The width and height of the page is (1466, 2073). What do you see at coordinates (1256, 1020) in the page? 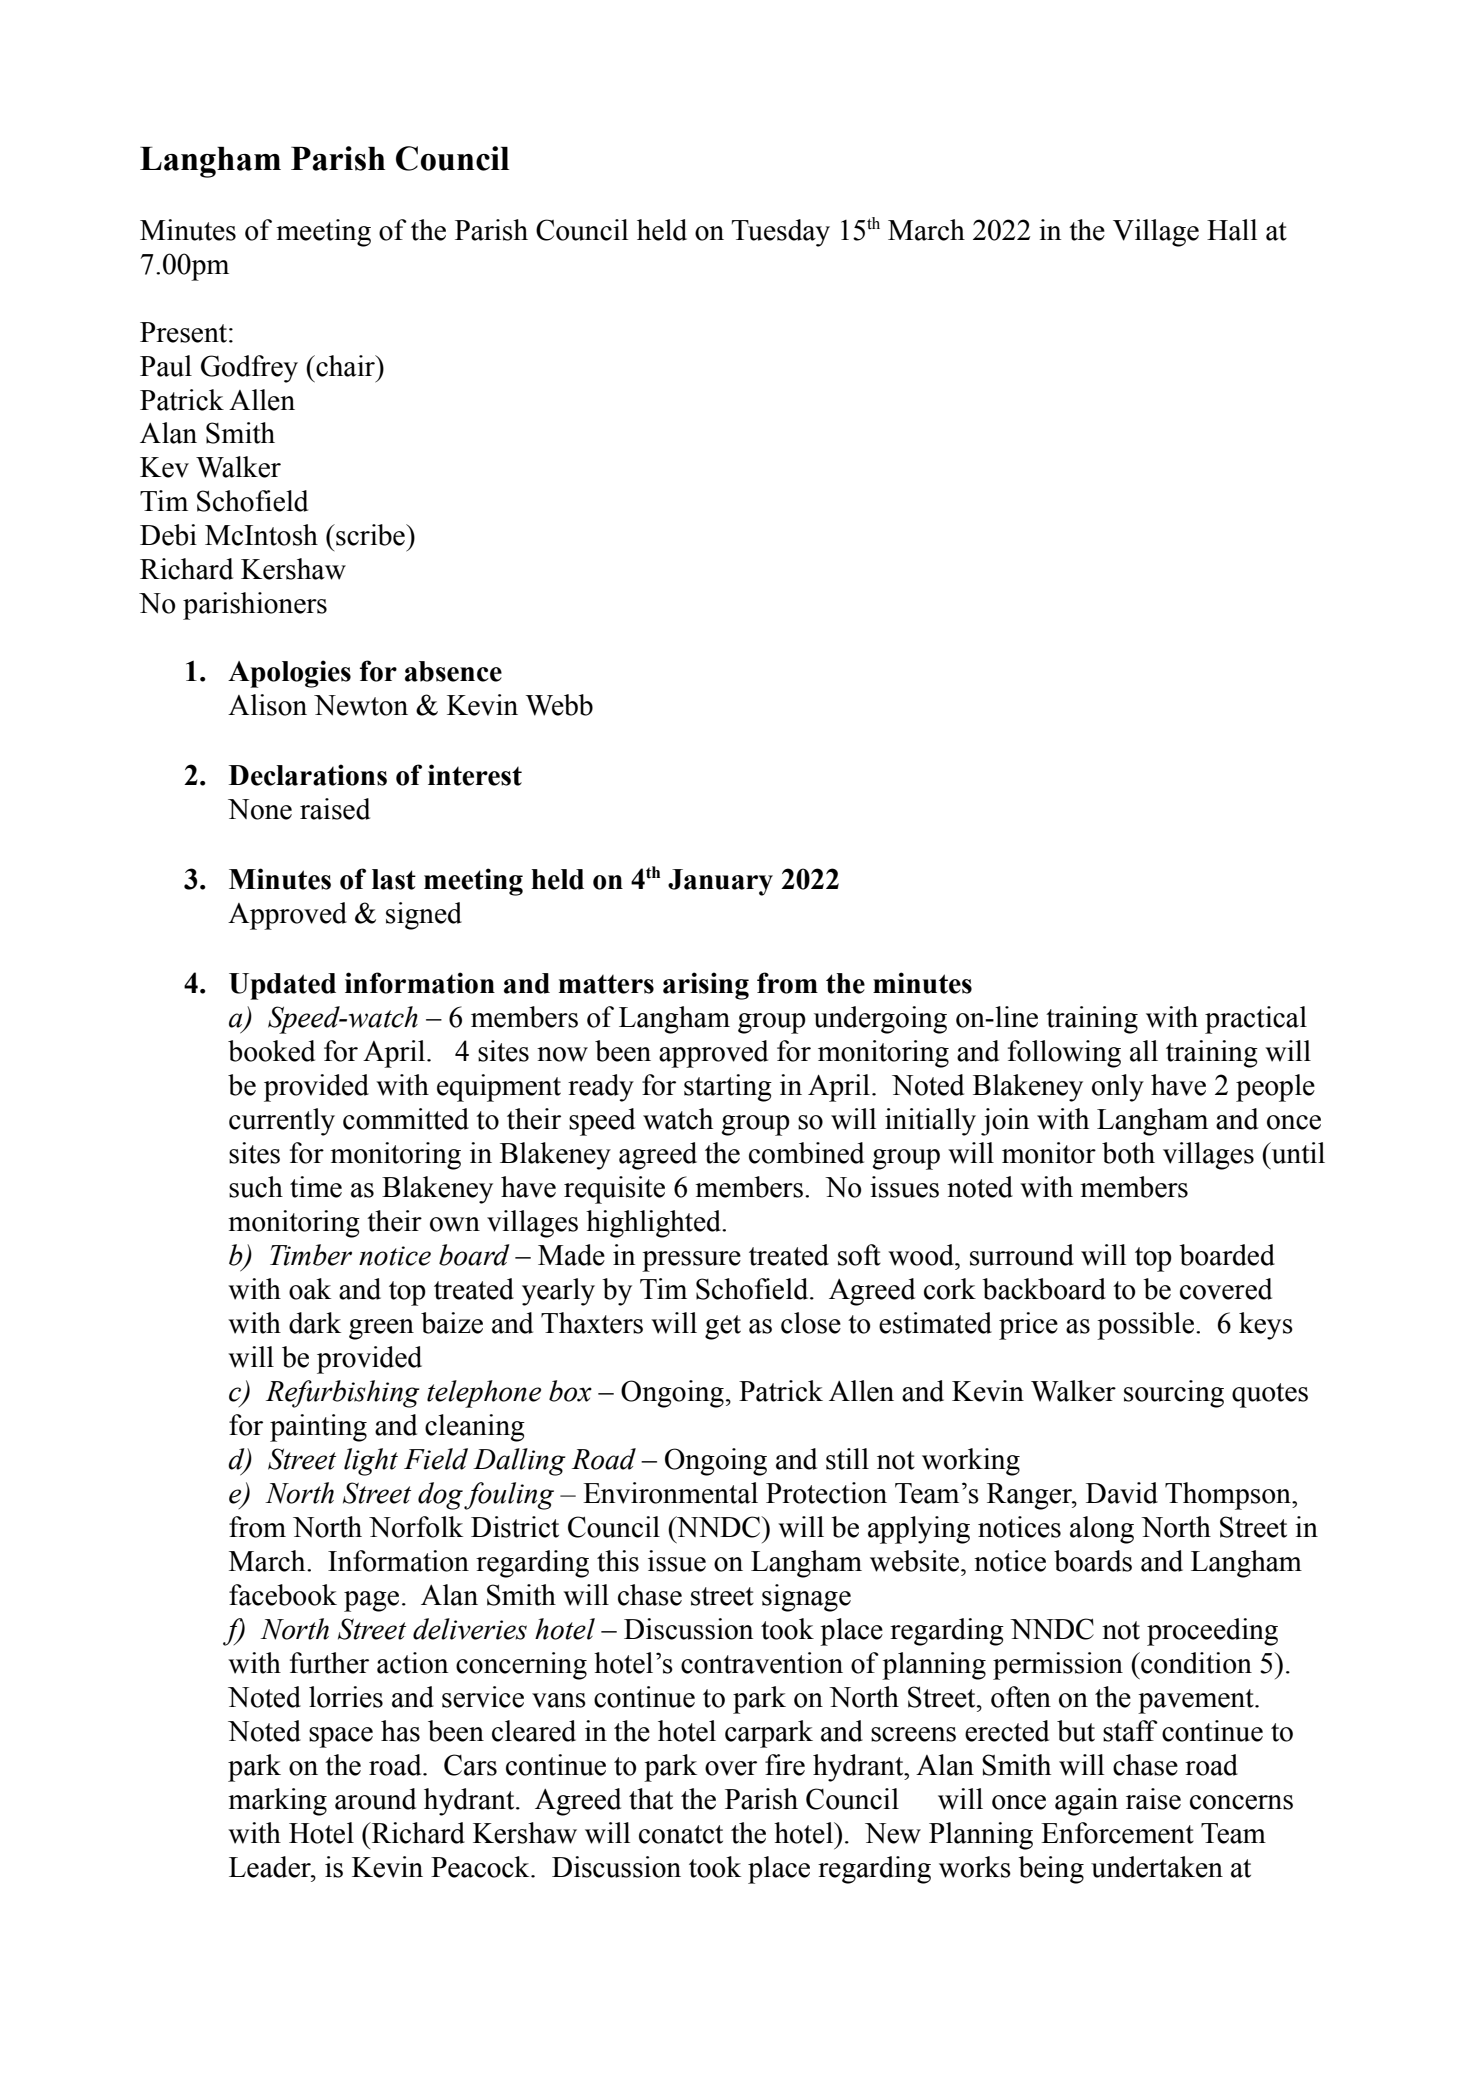
I see `practical` at bounding box center [1256, 1020].
